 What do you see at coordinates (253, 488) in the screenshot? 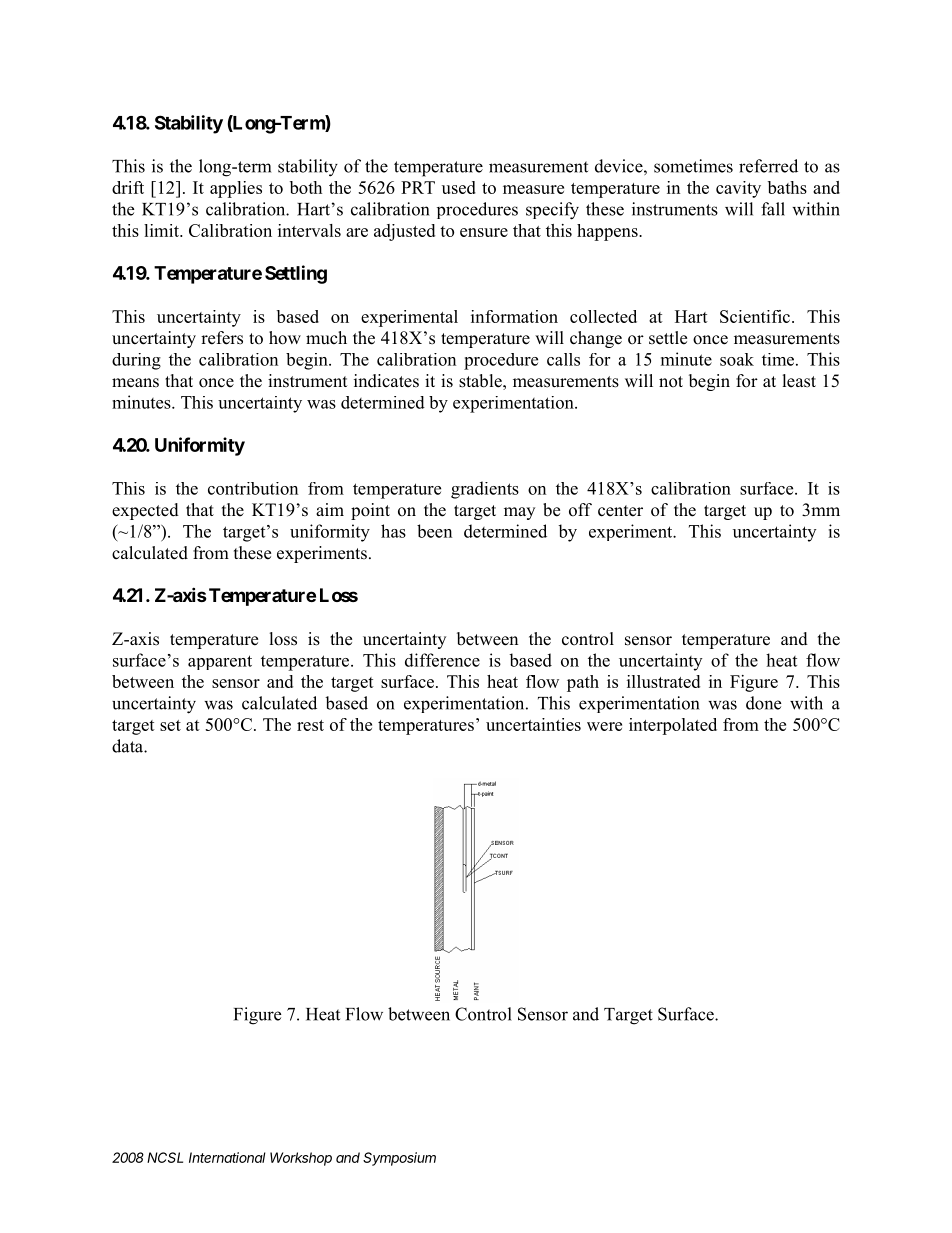
I see `contribution` at bounding box center [253, 488].
